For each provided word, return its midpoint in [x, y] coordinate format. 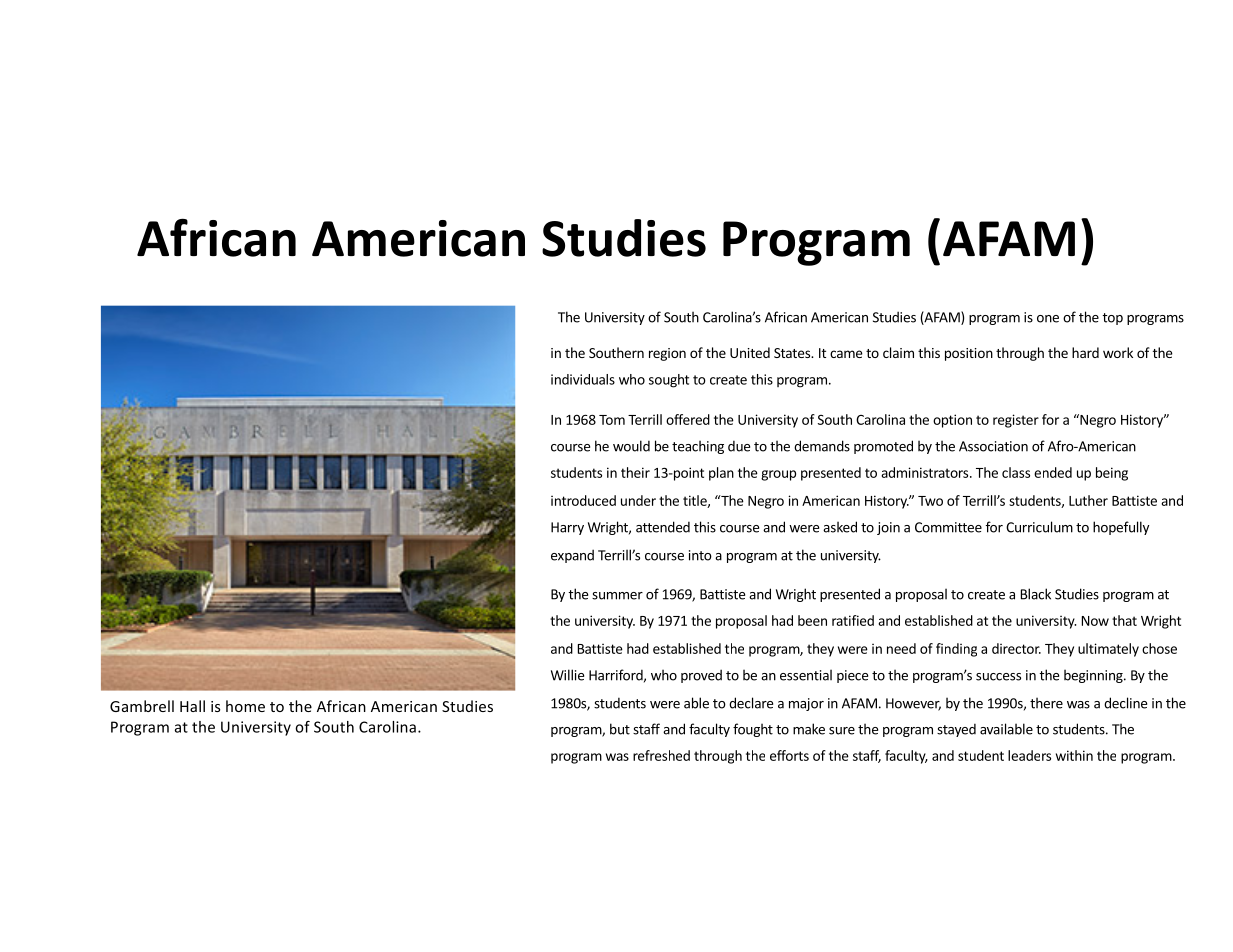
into [700, 555]
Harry [567, 528]
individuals [583, 379]
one [1048, 319]
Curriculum [1039, 527]
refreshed [661, 755]
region [667, 354]
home [245, 706]
